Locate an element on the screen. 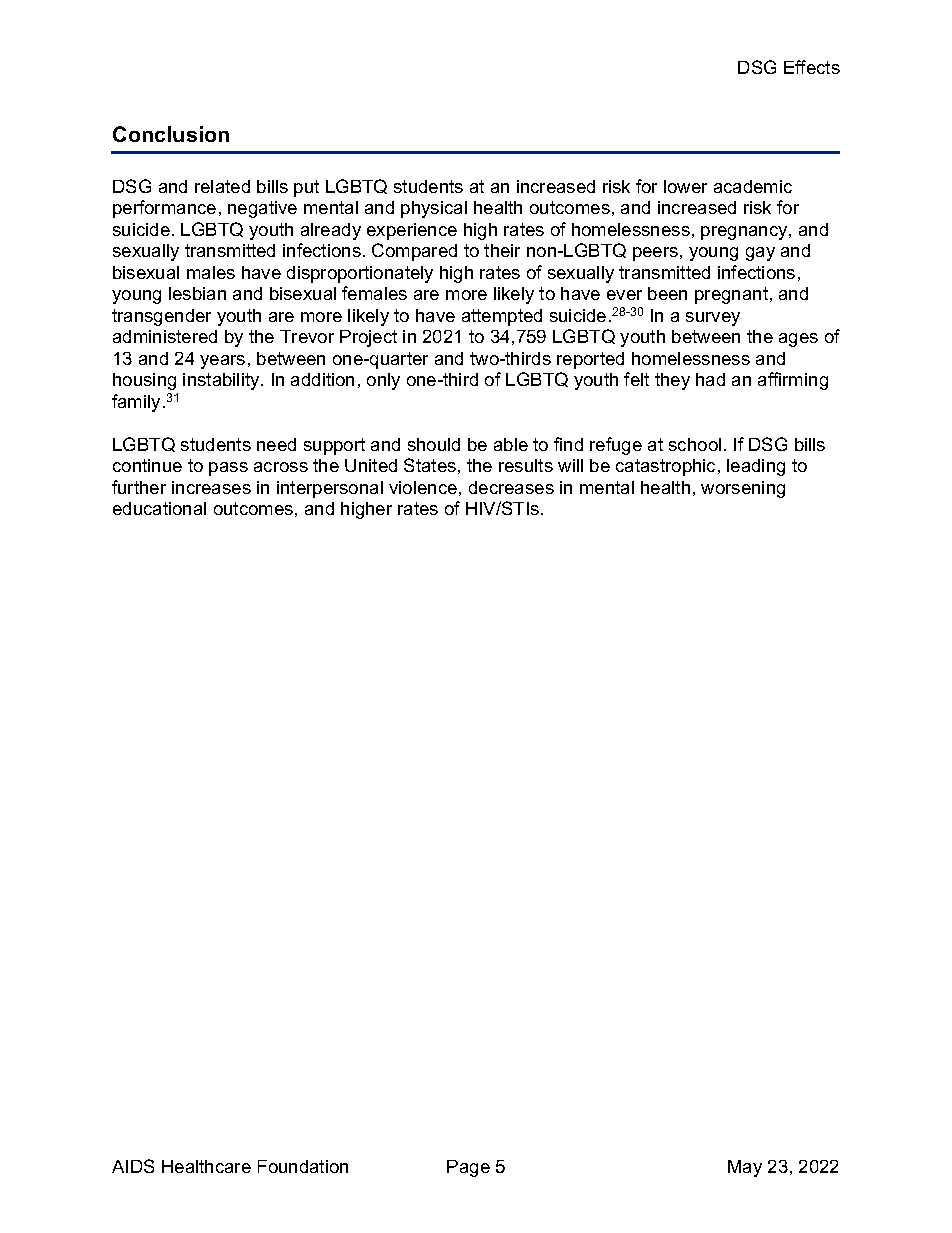 The height and width of the screenshot is (1233, 952). worsening is located at coordinates (743, 489).
